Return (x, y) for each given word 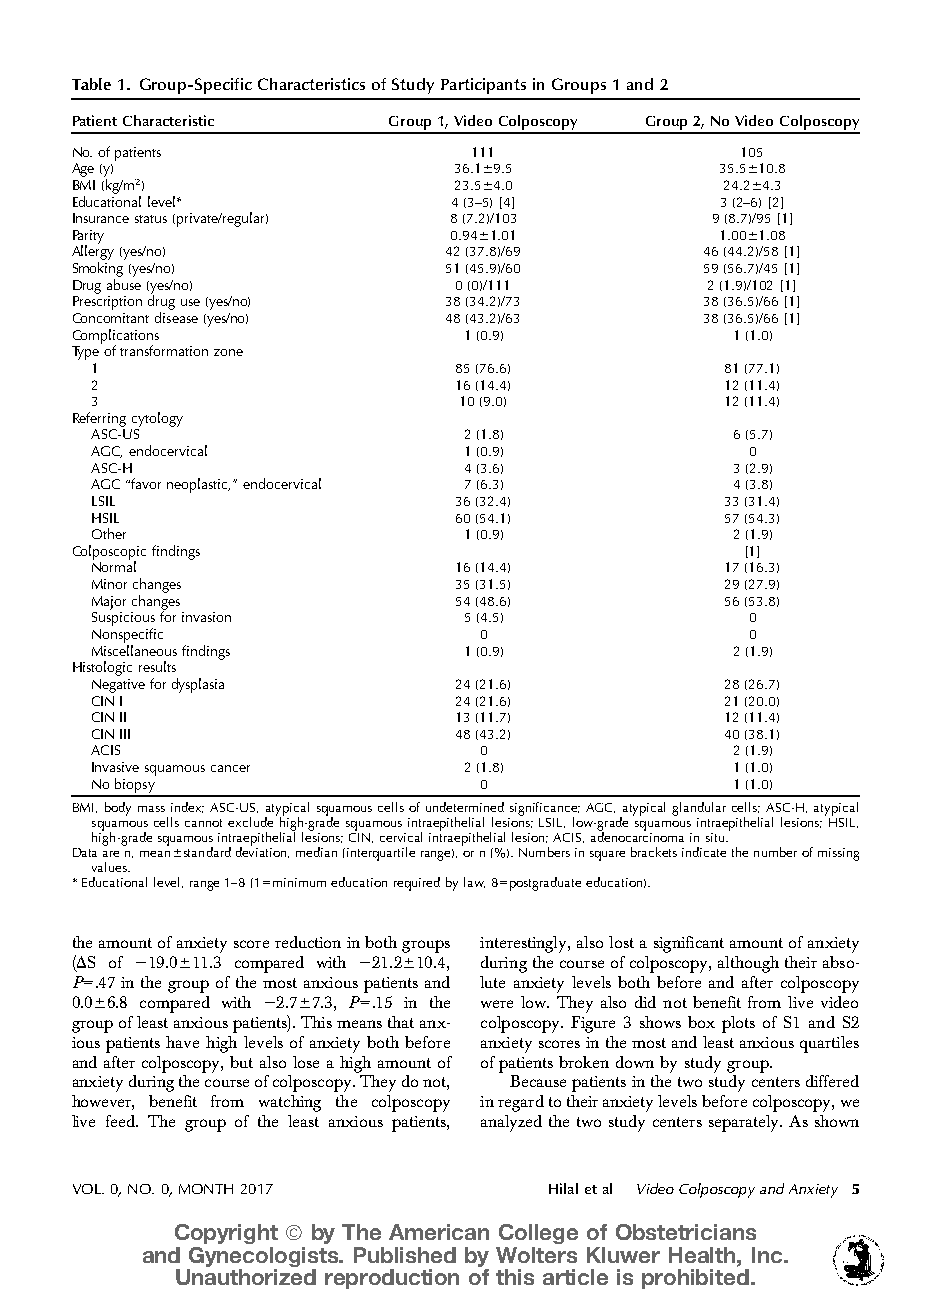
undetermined (465, 807)
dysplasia (198, 685)
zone (228, 352)
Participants (483, 86)
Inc (768, 1255)
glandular (699, 809)
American (439, 1232)
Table (91, 84)
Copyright (226, 1234)
